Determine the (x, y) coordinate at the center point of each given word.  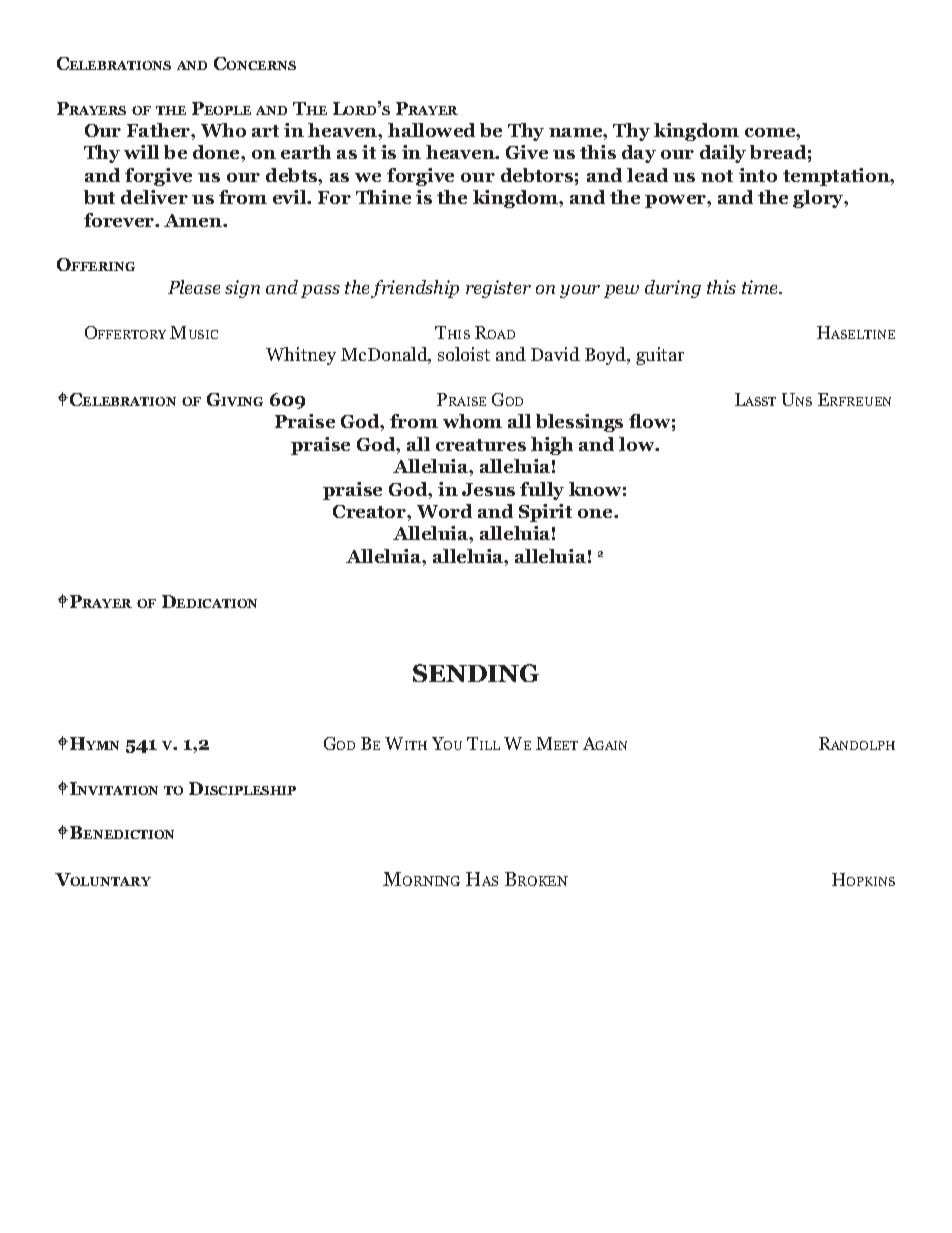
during (673, 289)
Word (444, 511)
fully (542, 491)
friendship (415, 289)
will (141, 152)
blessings (579, 423)
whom (472, 421)
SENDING (476, 673)
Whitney (301, 356)
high (552, 446)
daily (723, 154)
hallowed (431, 130)
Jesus (488, 489)
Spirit (545, 513)
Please (194, 287)
